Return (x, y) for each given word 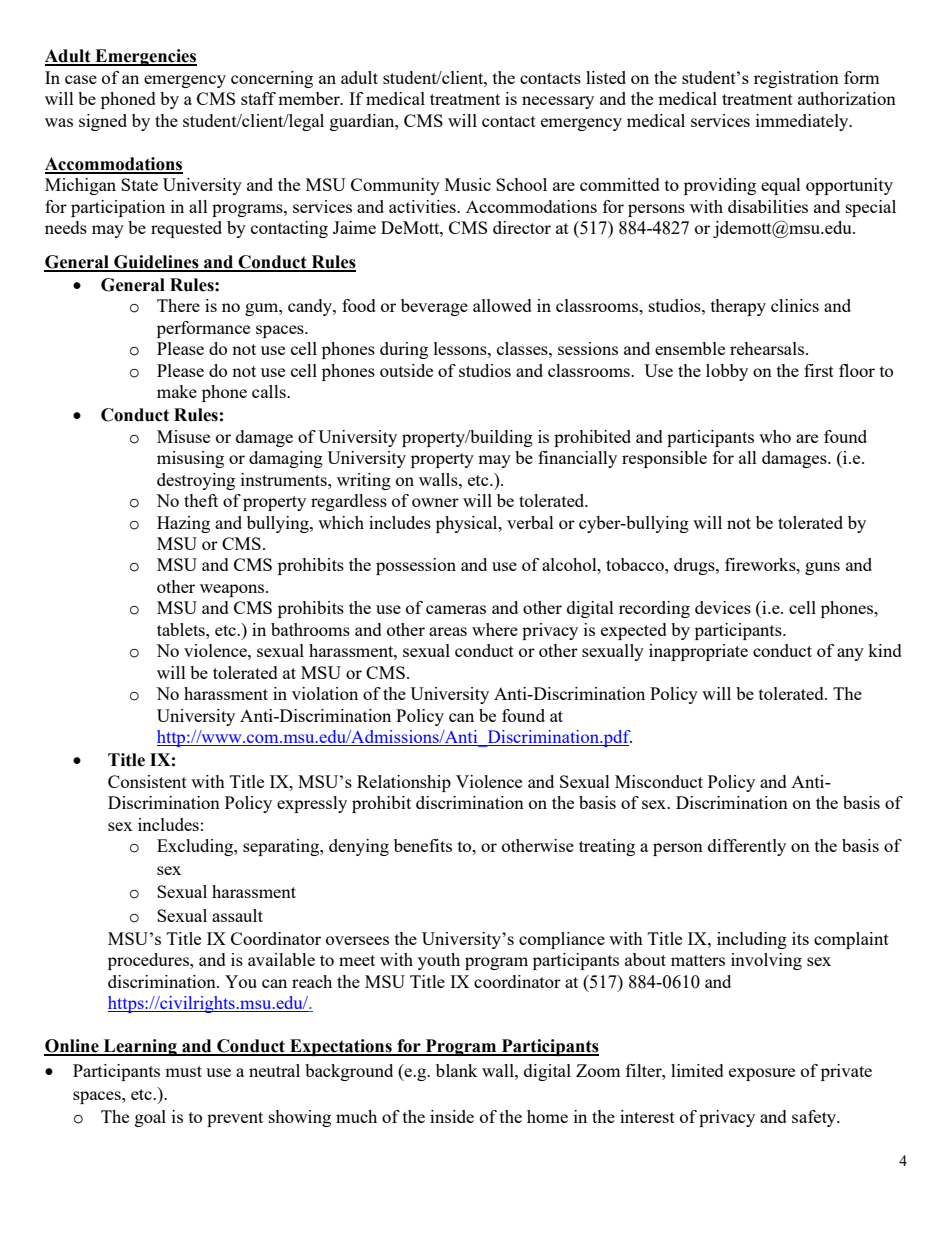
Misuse (183, 436)
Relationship (404, 783)
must (183, 1071)
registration (796, 79)
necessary (558, 102)
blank (457, 1070)
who (775, 436)
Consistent (147, 781)
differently (747, 847)
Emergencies (145, 57)
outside (406, 370)
